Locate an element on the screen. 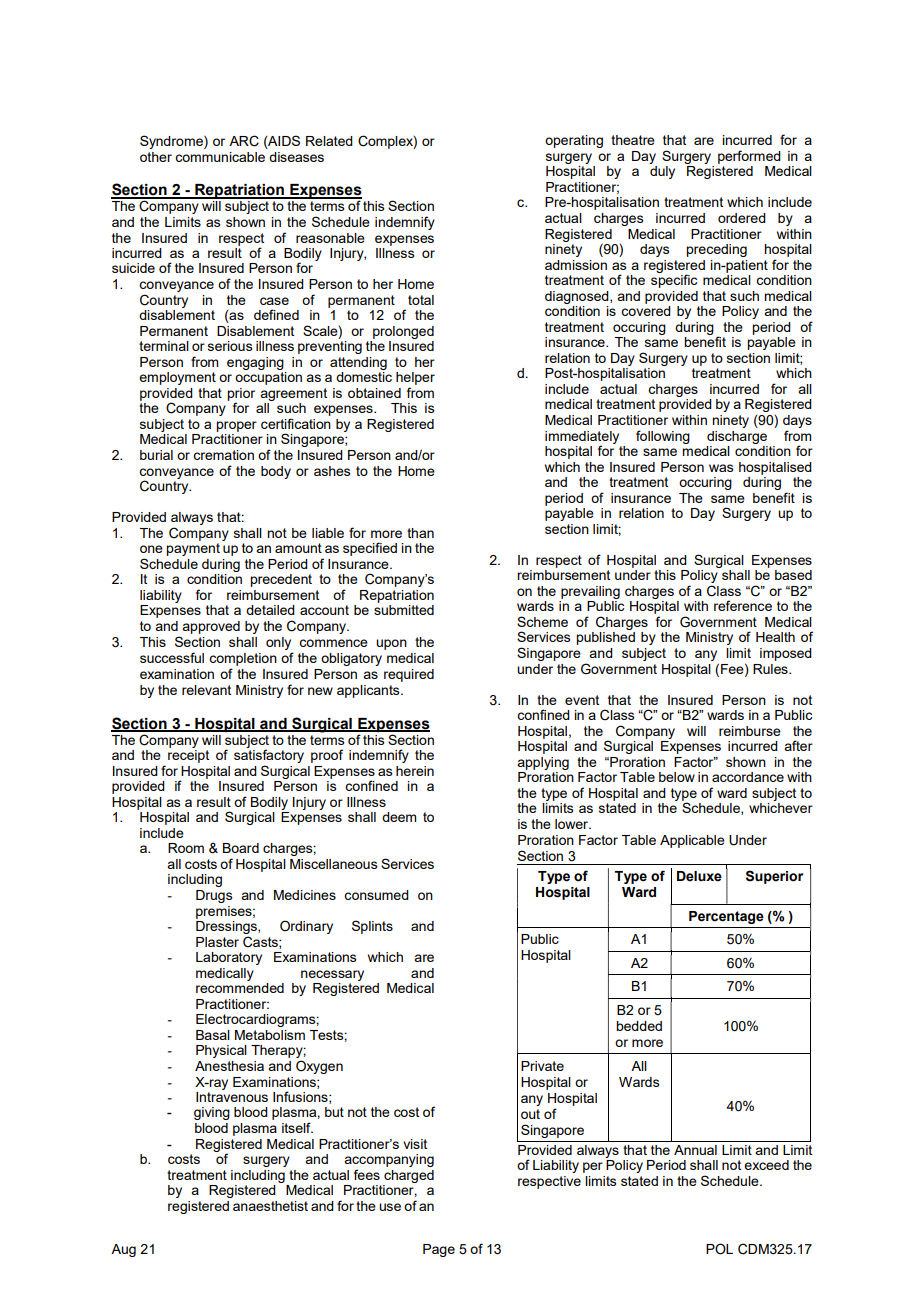 This screenshot has width=924, height=1308. communicable is located at coordinates (220, 157).
